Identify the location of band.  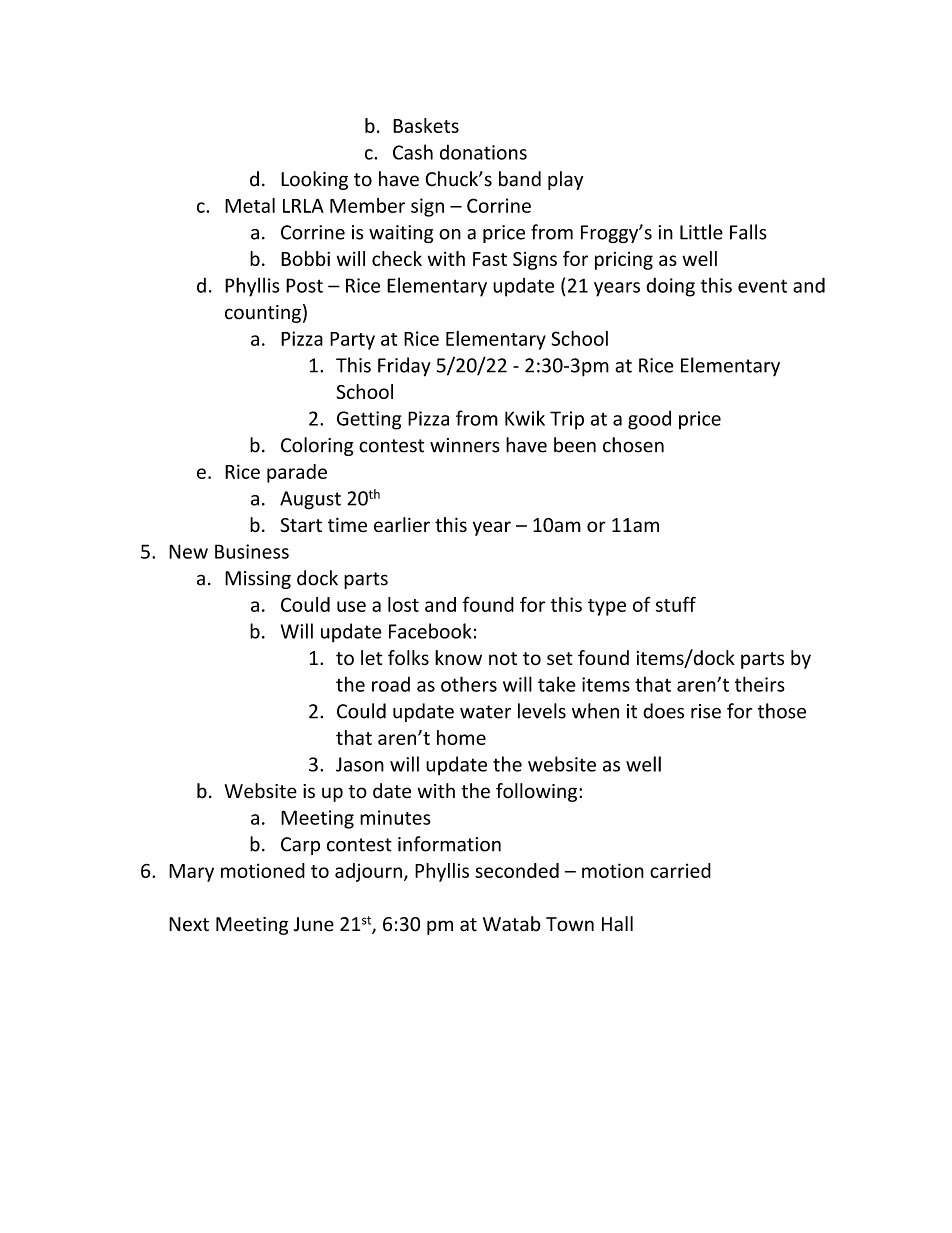
(520, 179).
